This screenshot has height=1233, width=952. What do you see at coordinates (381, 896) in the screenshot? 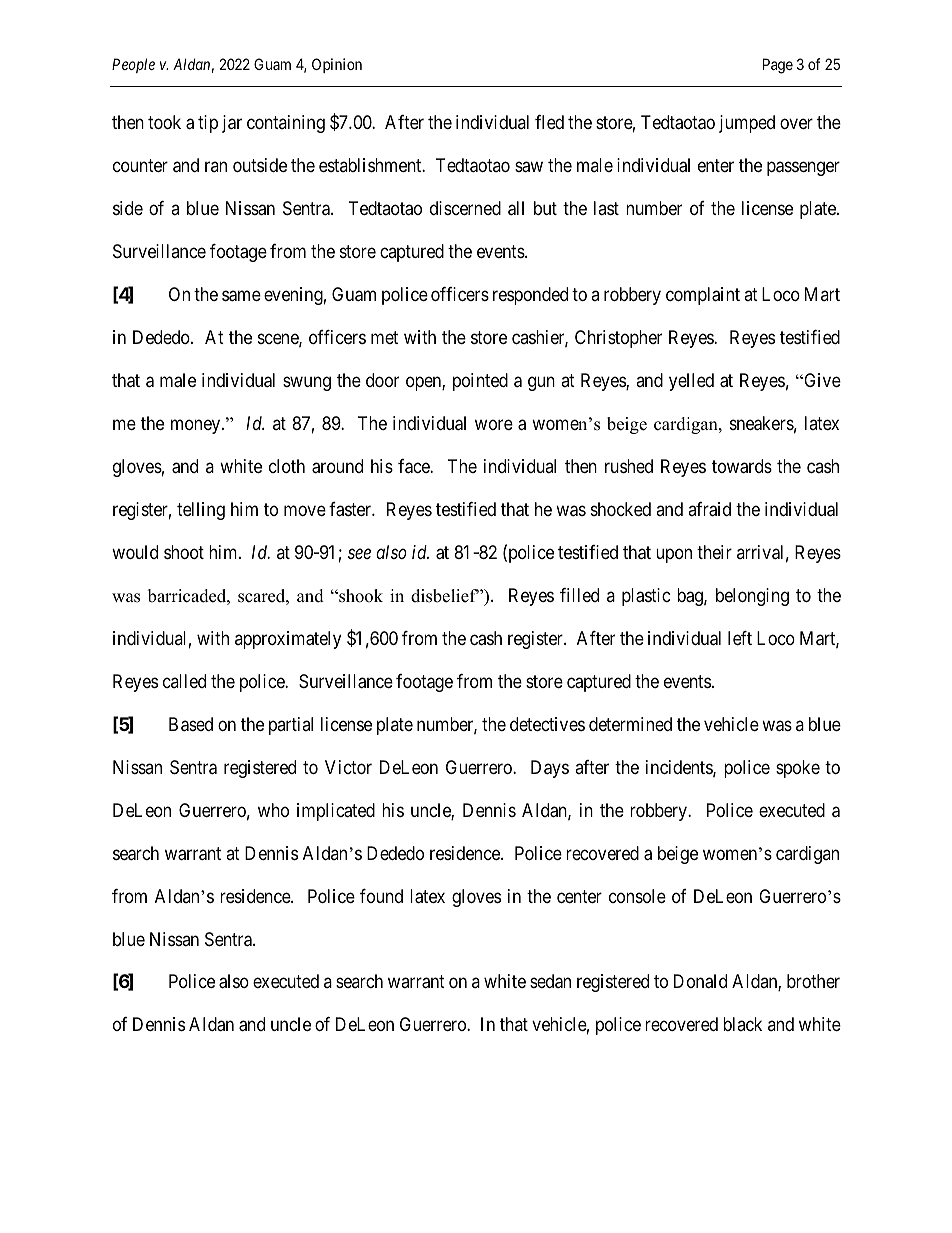
I see `found` at bounding box center [381, 896].
